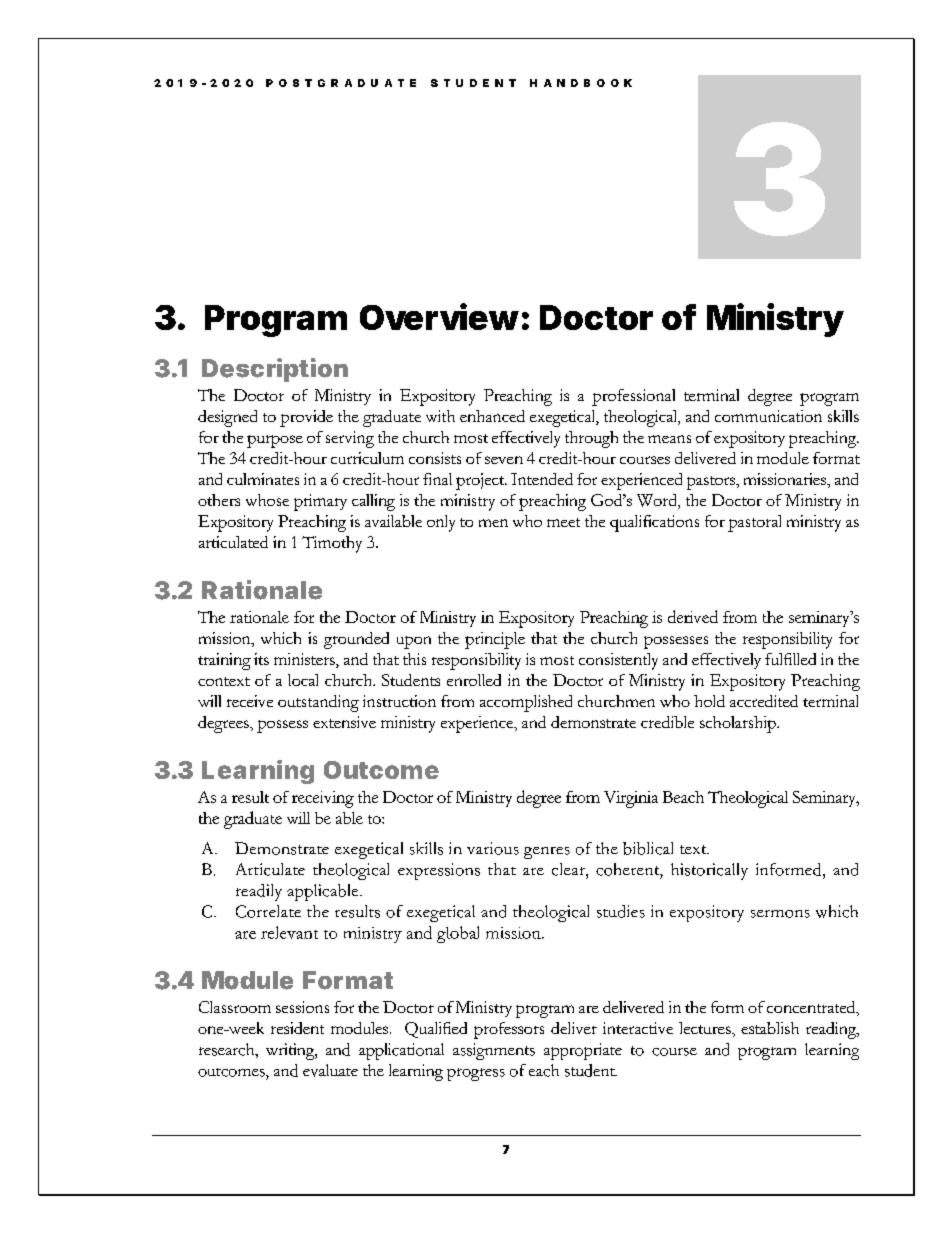 The width and height of the screenshot is (952, 1233). Describe the element at coordinates (709, 871) in the screenshot. I see `historically` at that location.
